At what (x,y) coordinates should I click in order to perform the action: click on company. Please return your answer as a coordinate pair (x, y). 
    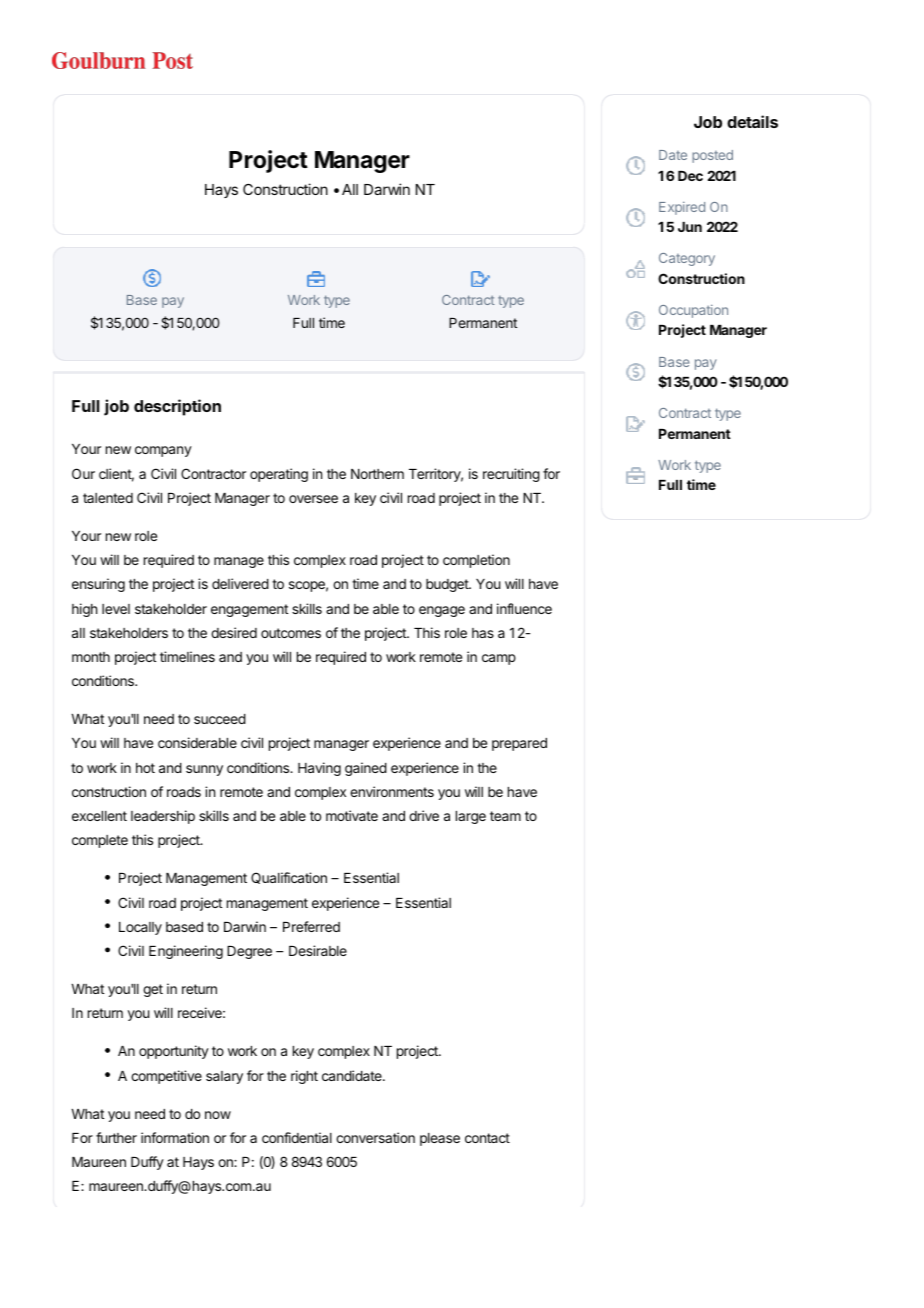
    Looking at the image, I should click on (163, 451).
